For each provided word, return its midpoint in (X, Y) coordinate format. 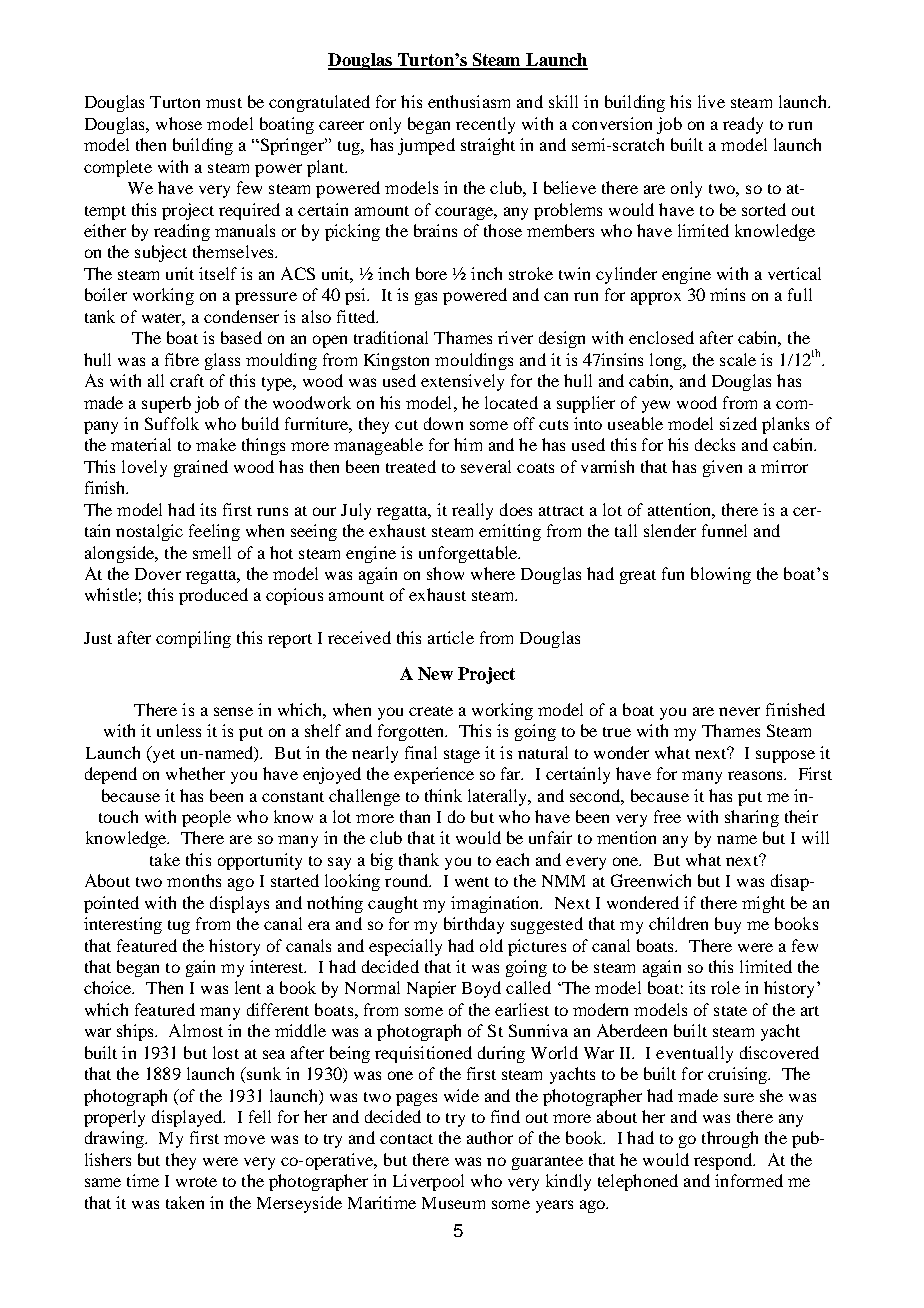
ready (743, 125)
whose (179, 123)
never (739, 711)
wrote (196, 1182)
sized (738, 423)
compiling (193, 639)
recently (485, 125)
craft (187, 380)
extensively (462, 382)
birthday (474, 925)
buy (728, 925)
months (194, 880)
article (451, 637)
